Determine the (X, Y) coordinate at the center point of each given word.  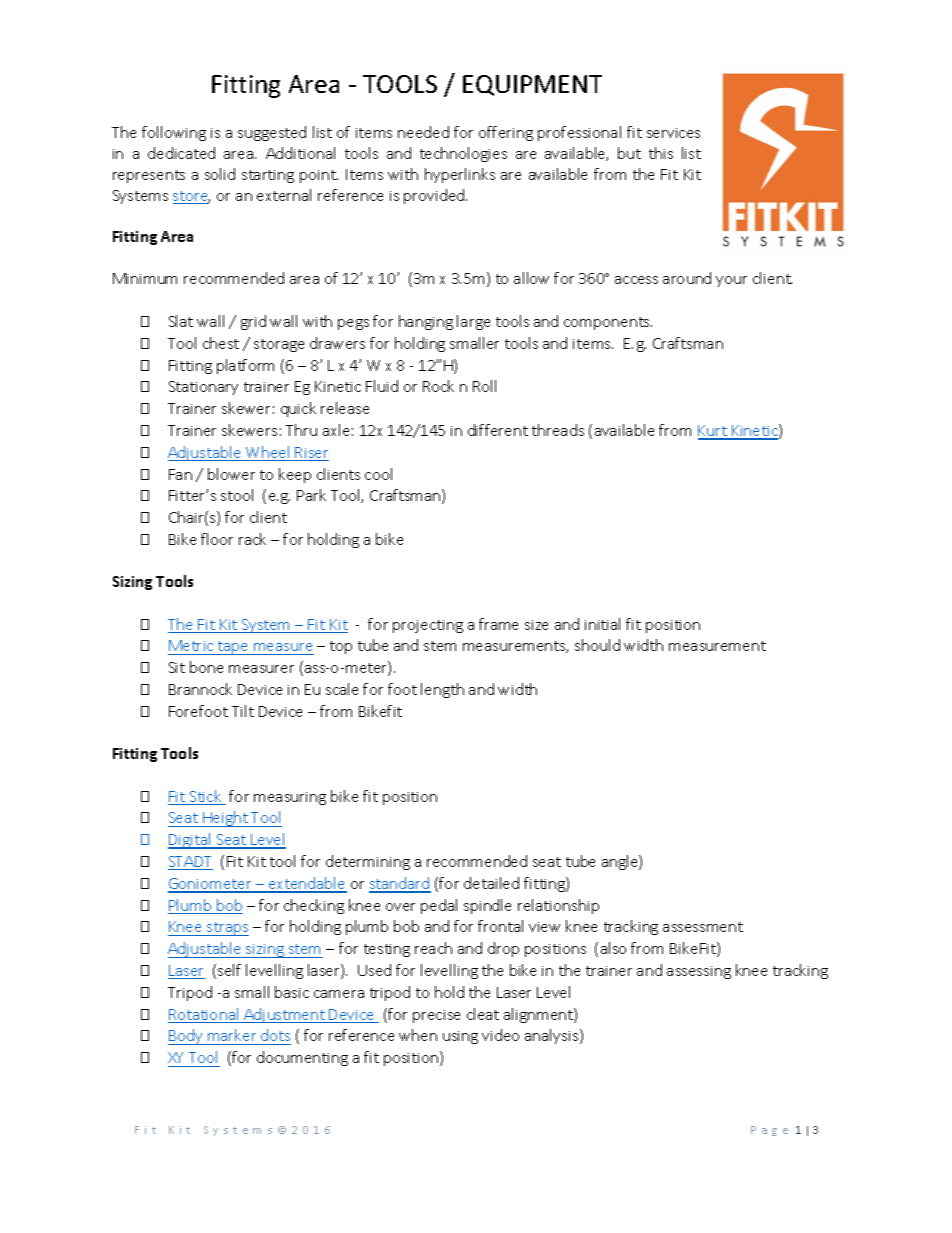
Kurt (713, 432)
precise (436, 1016)
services (673, 133)
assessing (699, 972)
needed (423, 132)
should (597, 645)
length (442, 690)
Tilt (243, 711)
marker (232, 1035)
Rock (438, 386)
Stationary (203, 388)
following (174, 133)
